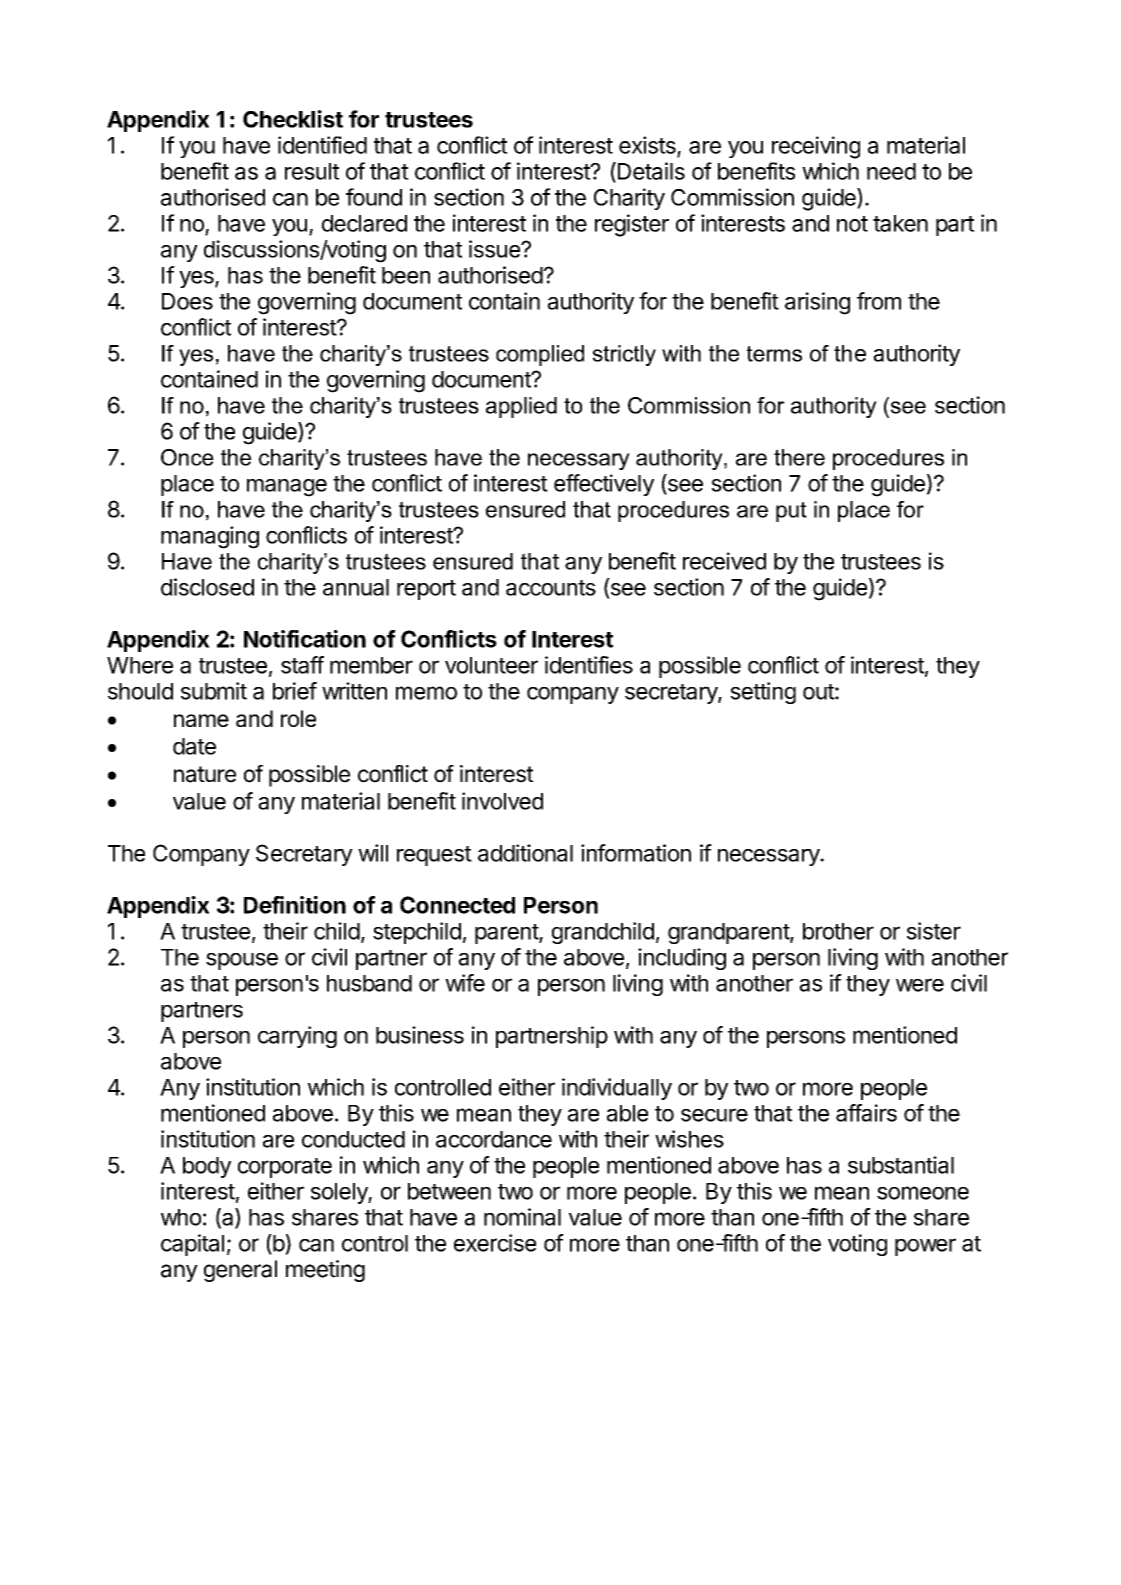  Describe the element at coordinates (604, 485) in the page. I see `effectively` at that location.
